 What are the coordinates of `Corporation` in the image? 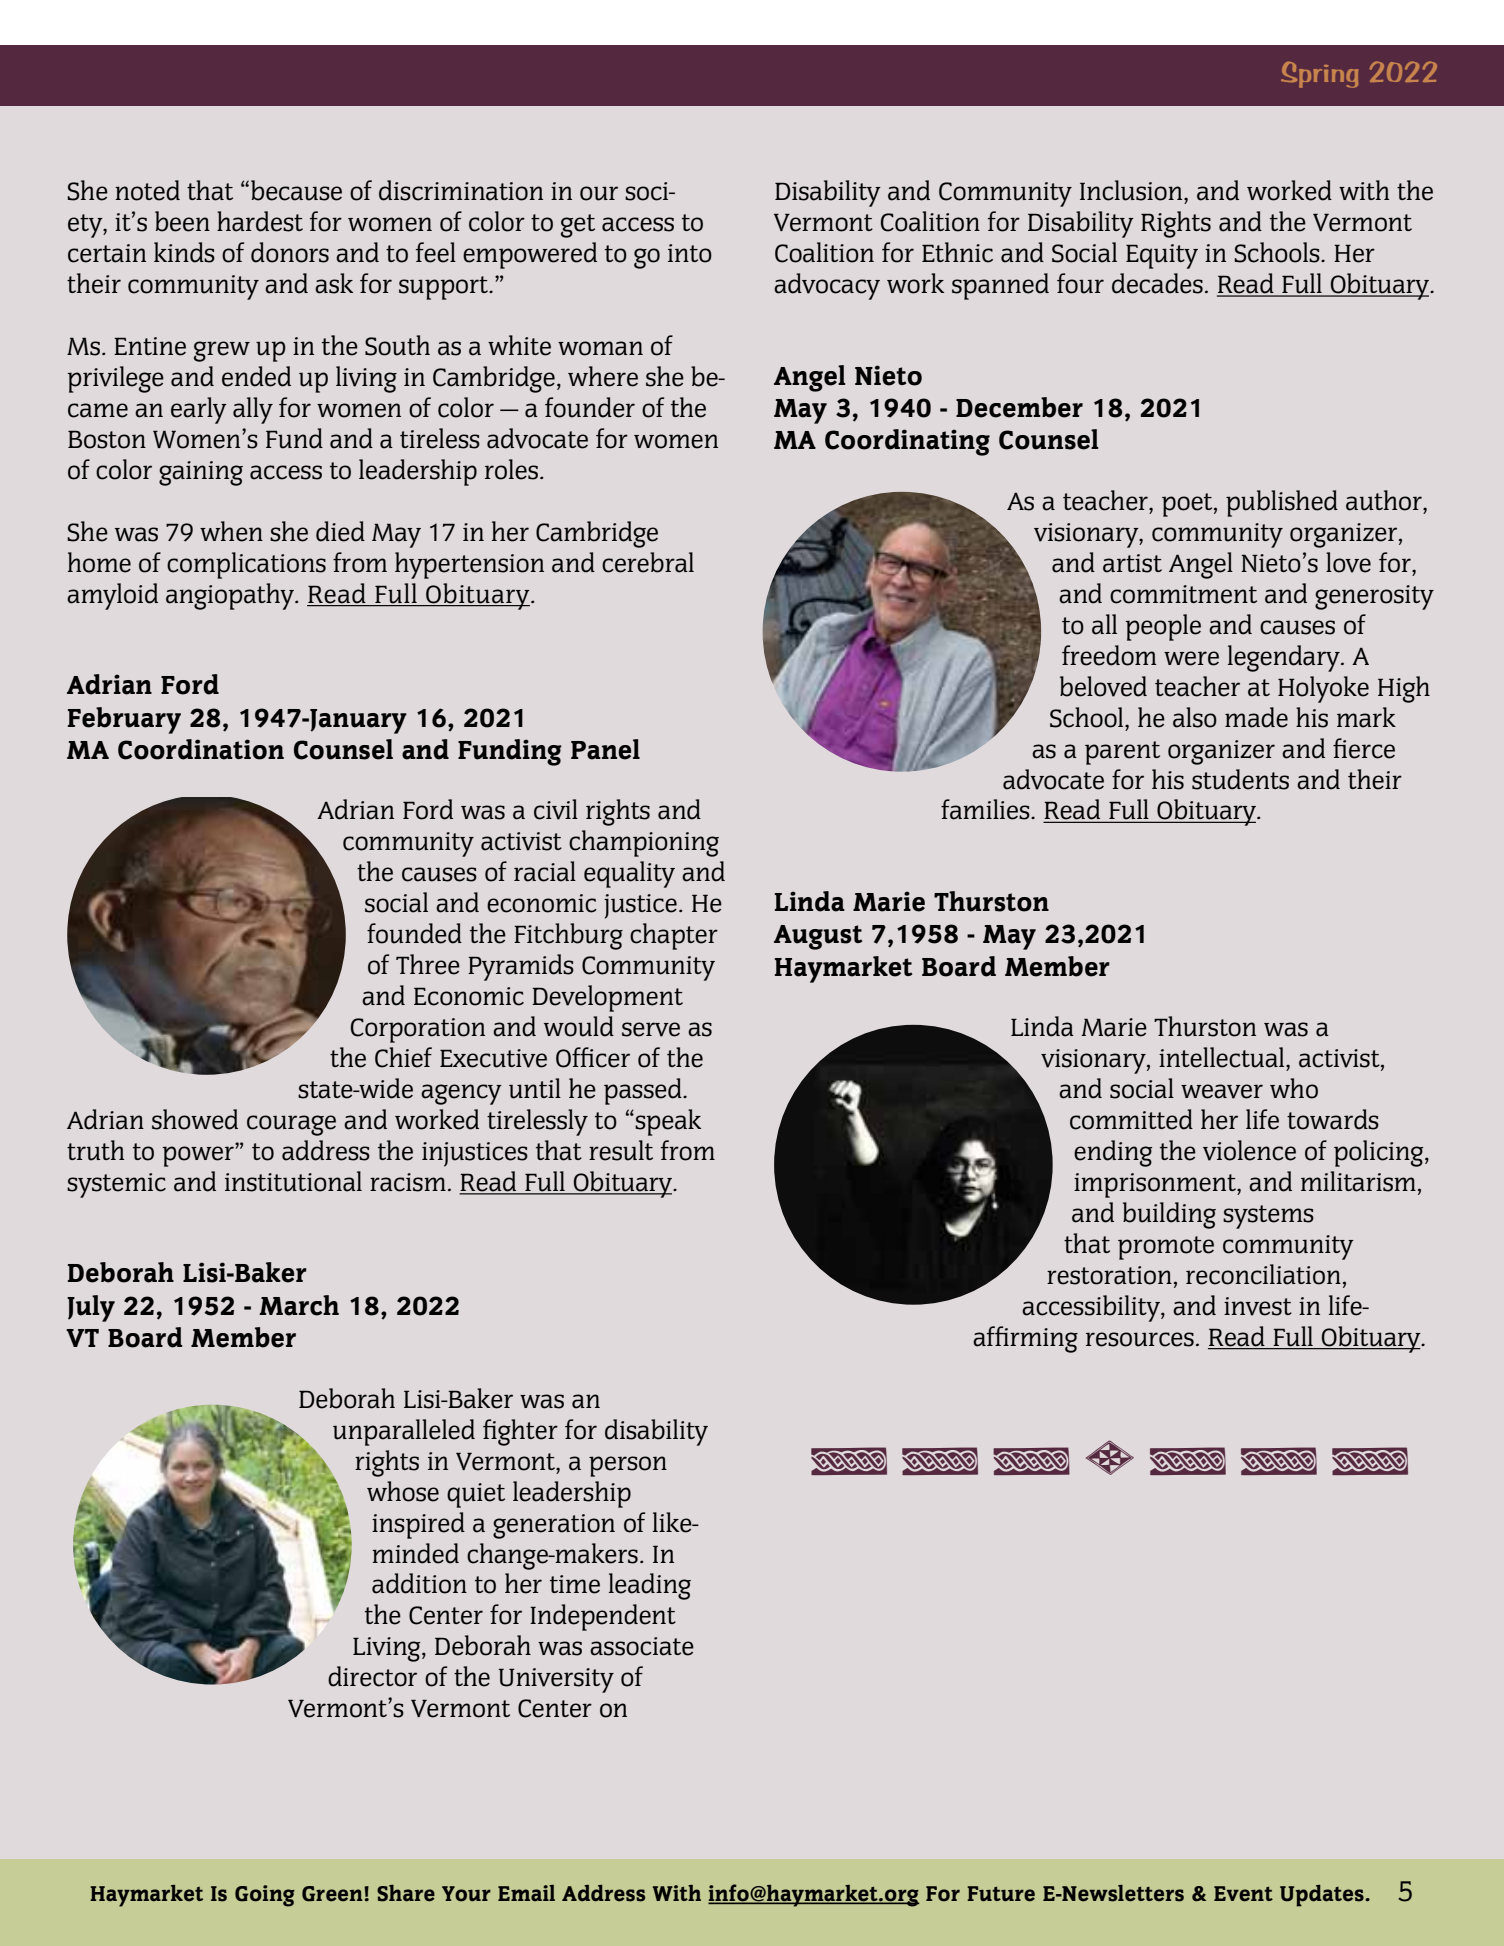 It's located at (417, 1030).
